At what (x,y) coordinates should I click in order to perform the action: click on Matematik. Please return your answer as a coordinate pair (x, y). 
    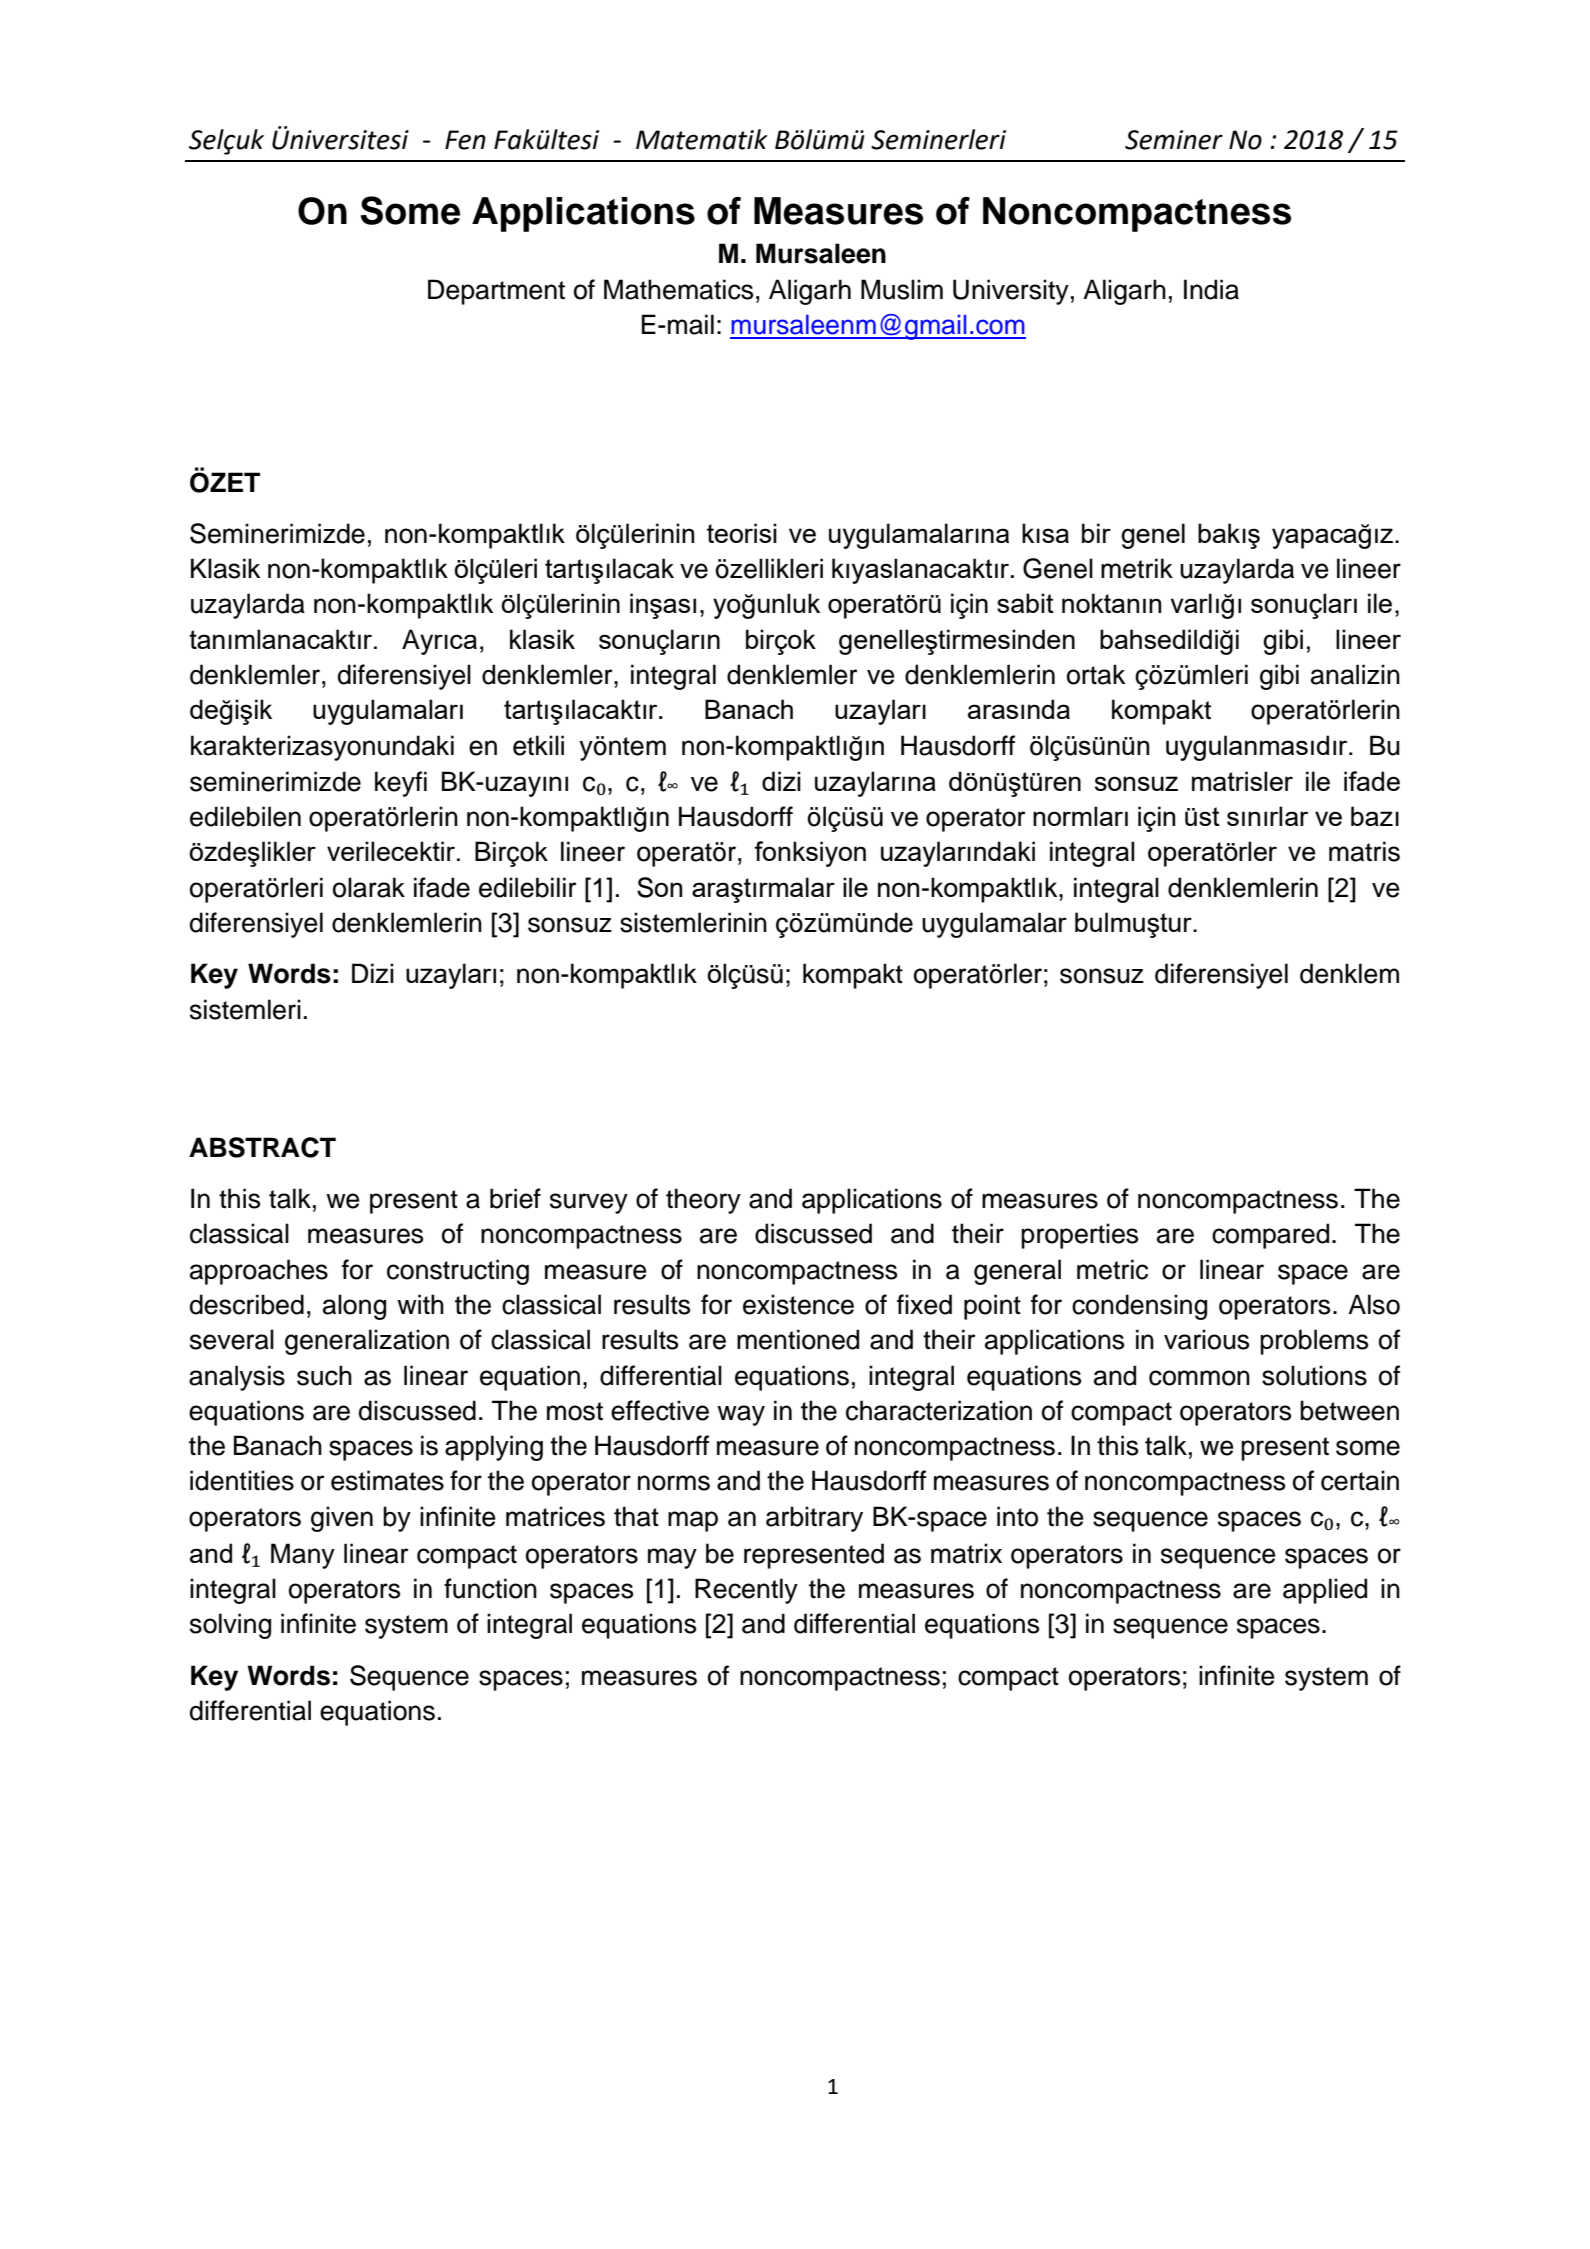
    Looking at the image, I should click on (701, 139).
